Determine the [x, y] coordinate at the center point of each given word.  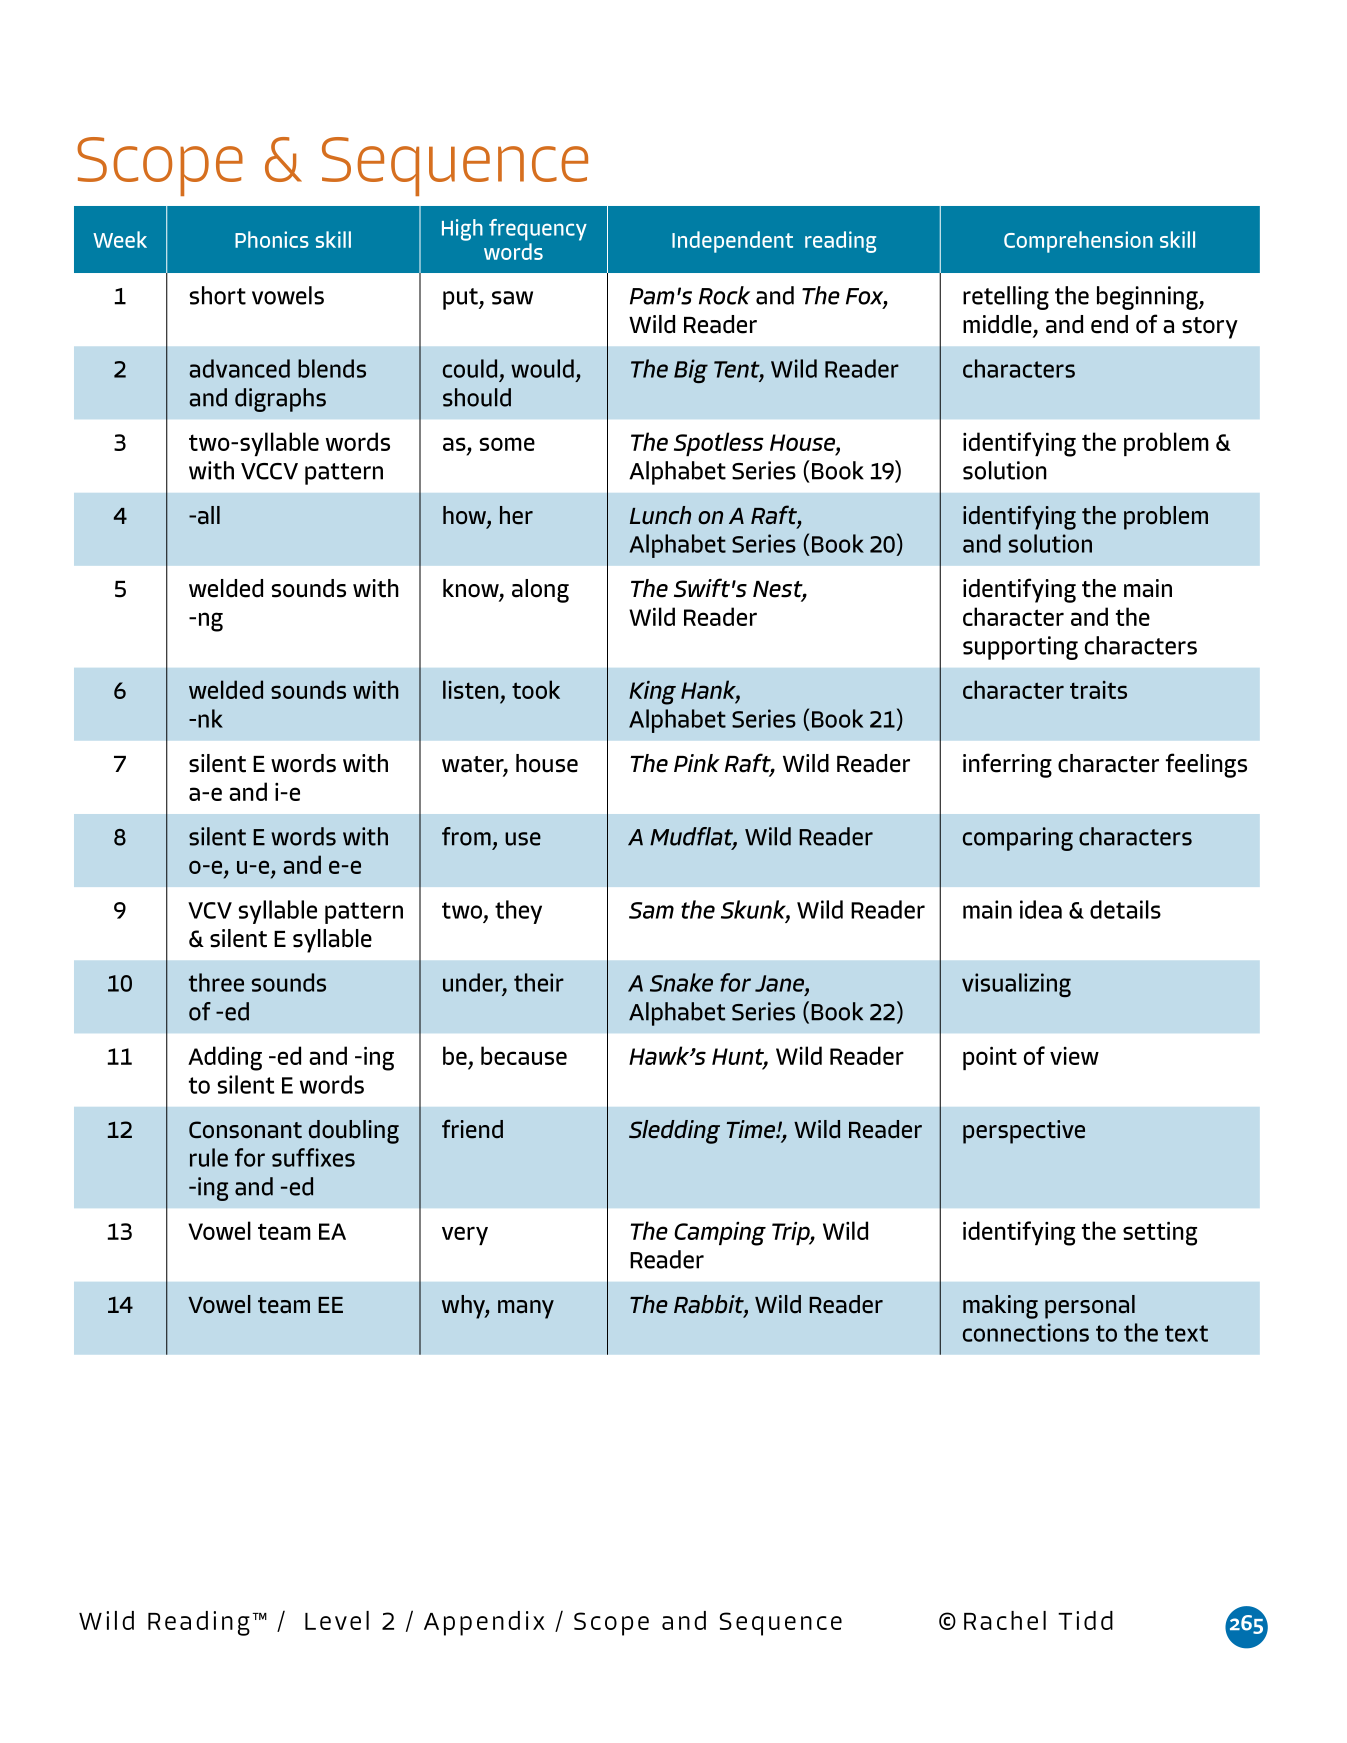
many [526, 1309]
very [465, 1235]
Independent [732, 242]
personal [1090, 1307]
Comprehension [1078, 242]
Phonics [272, 239]
